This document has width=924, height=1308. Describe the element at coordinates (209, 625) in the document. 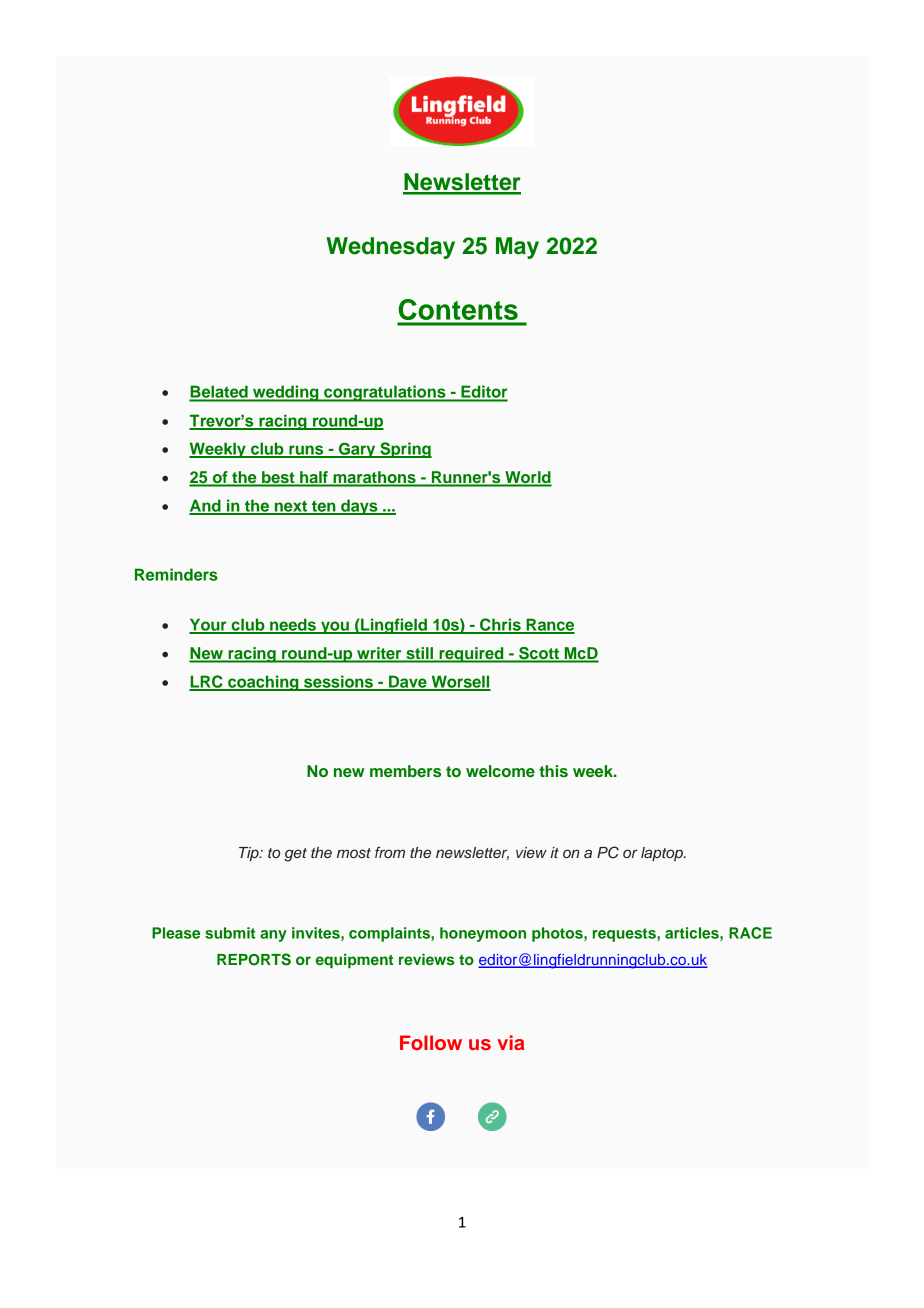

I see `Your` at that location.
